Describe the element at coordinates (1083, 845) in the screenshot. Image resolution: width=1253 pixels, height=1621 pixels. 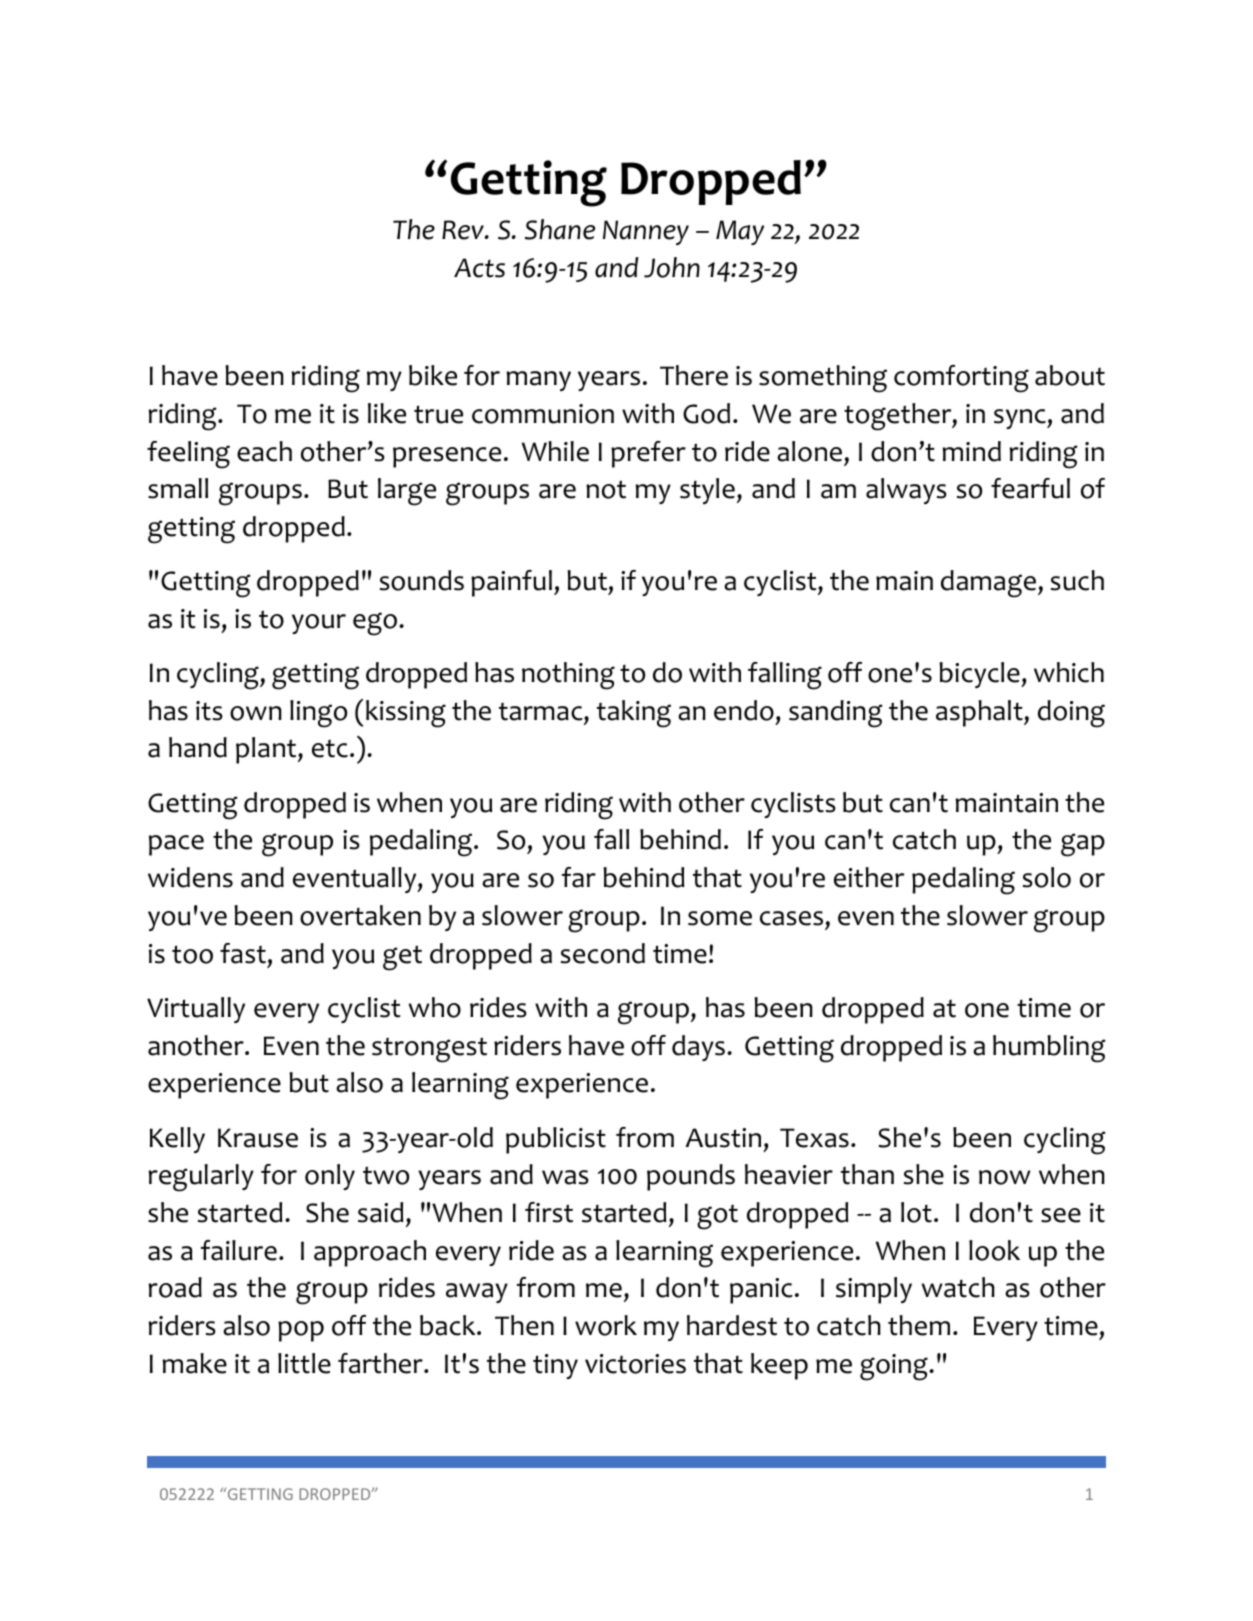
I see `gap` at that location.
